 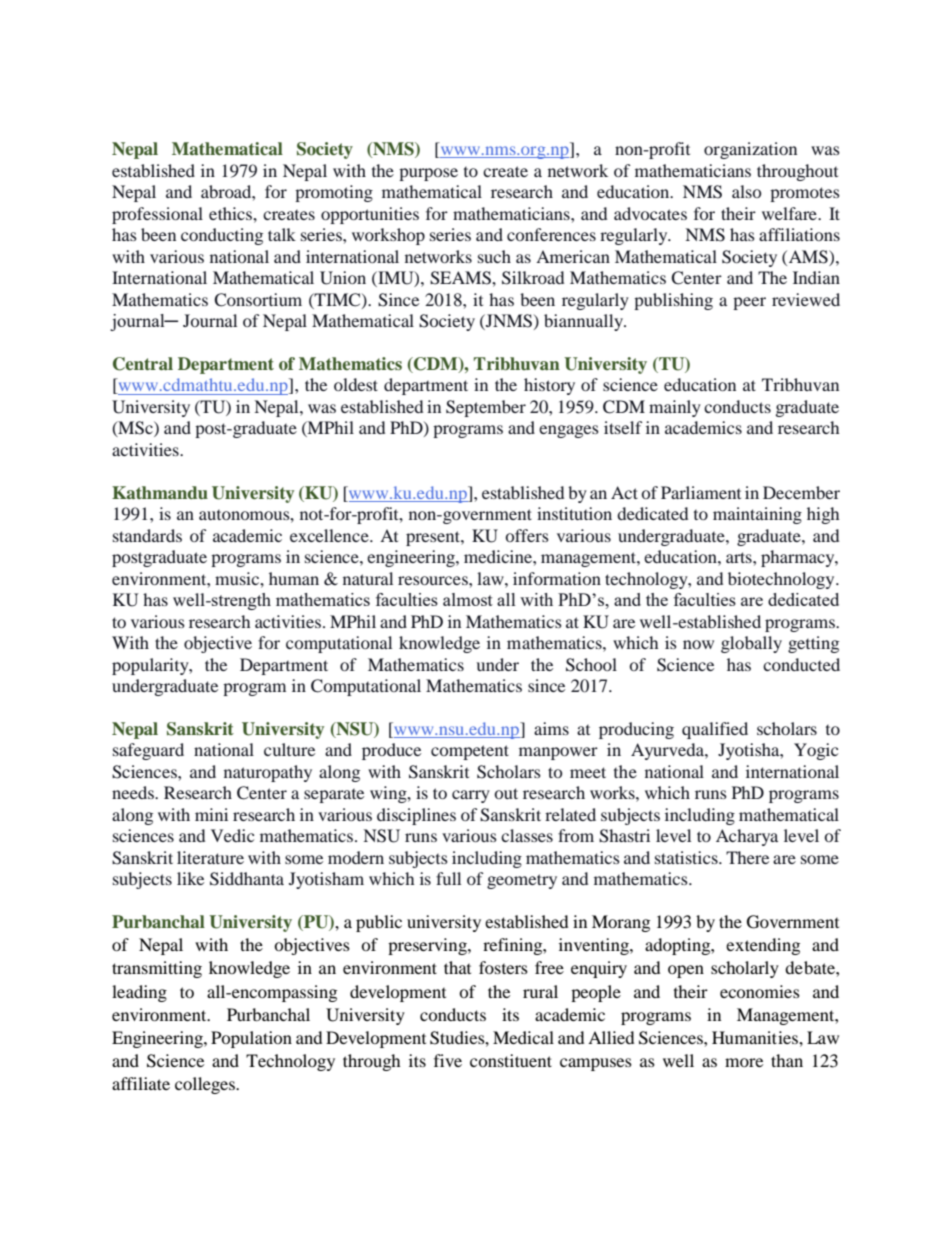 I want to click on globally, so click(x=751, y=644).
